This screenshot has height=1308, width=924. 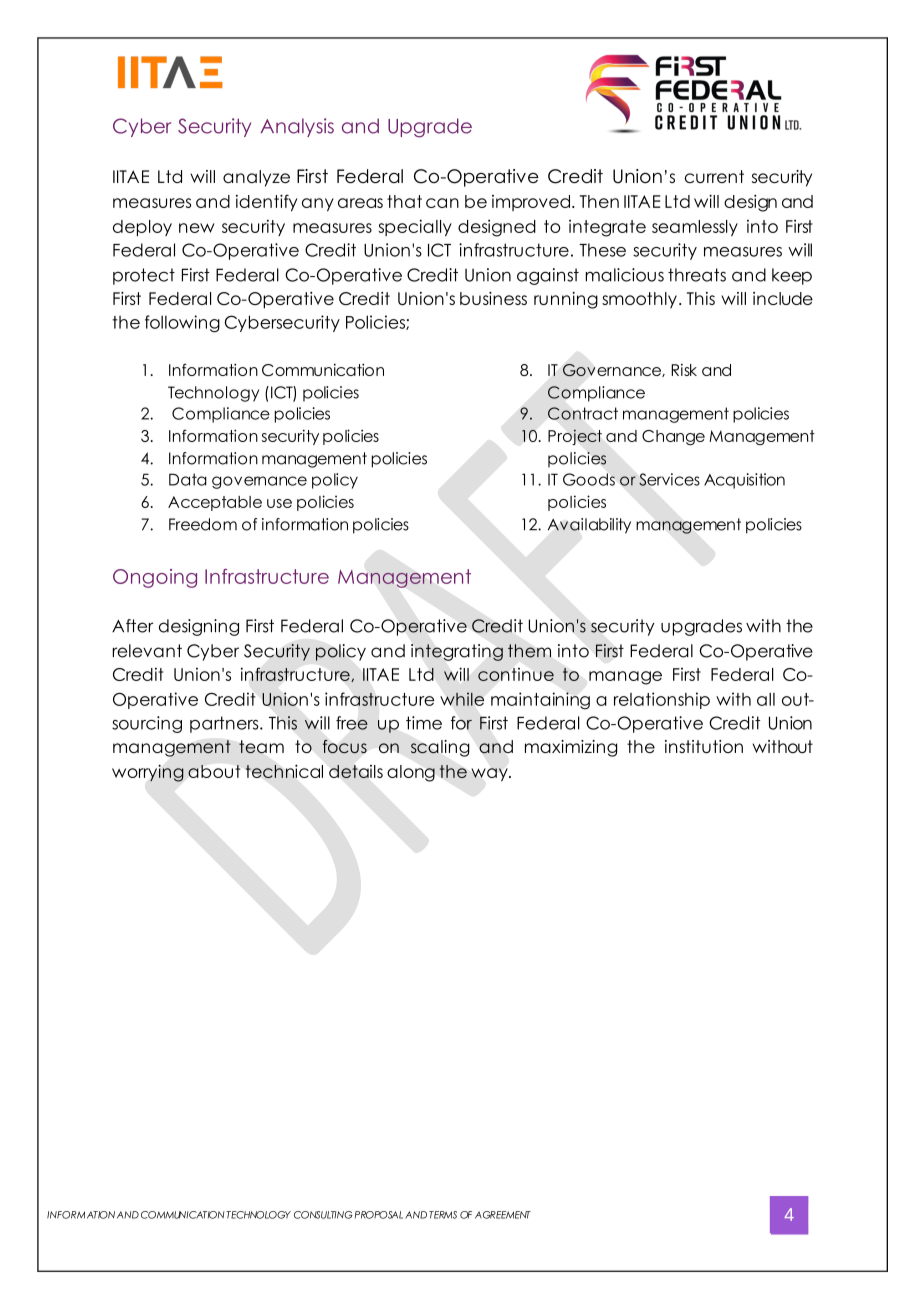 What do you see at coordinates (411, 773) in the screenshot?
I see `along` at bounding box center [411, 773].
